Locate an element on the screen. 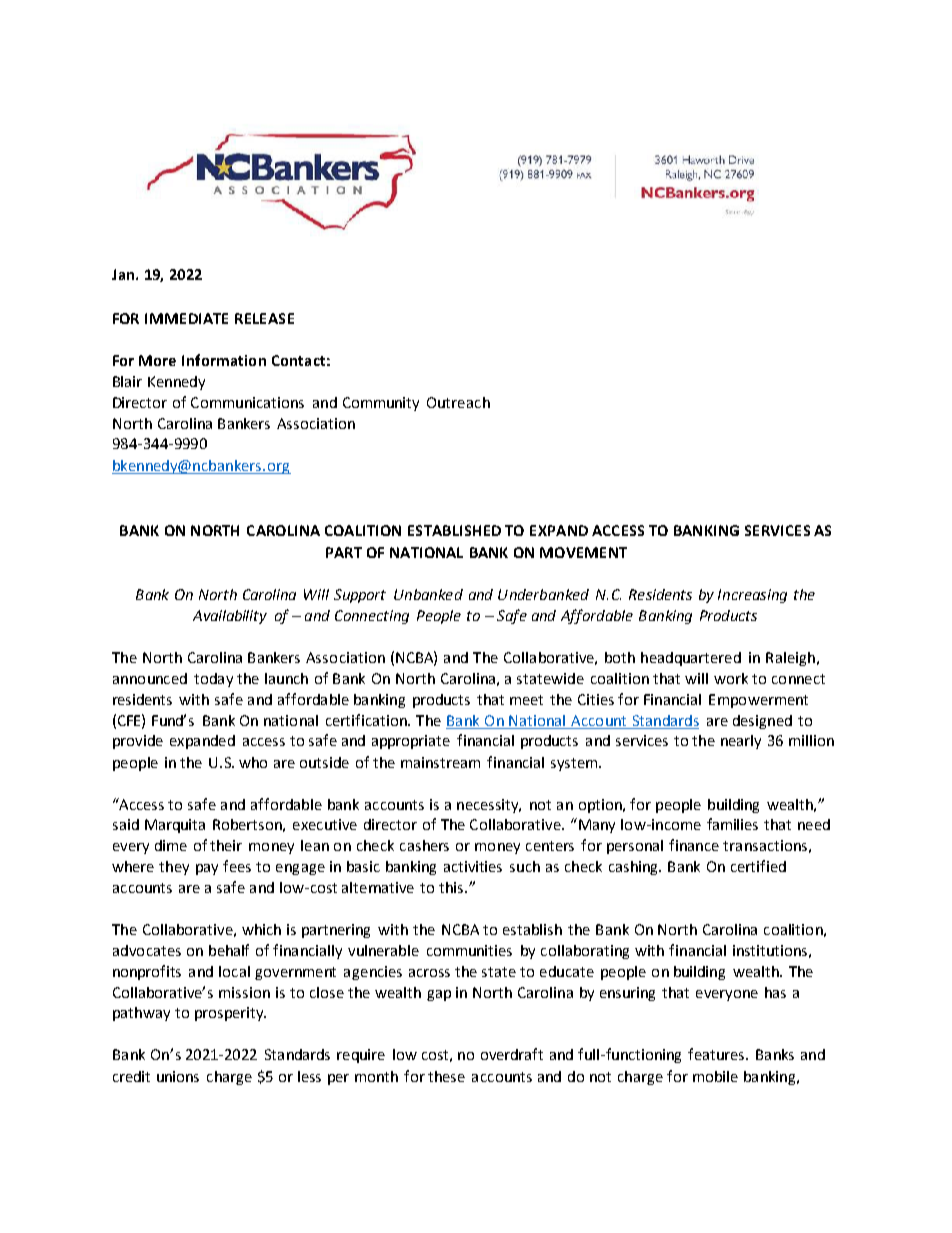  IMMEDIATE is located at coordinates (186, 318).
